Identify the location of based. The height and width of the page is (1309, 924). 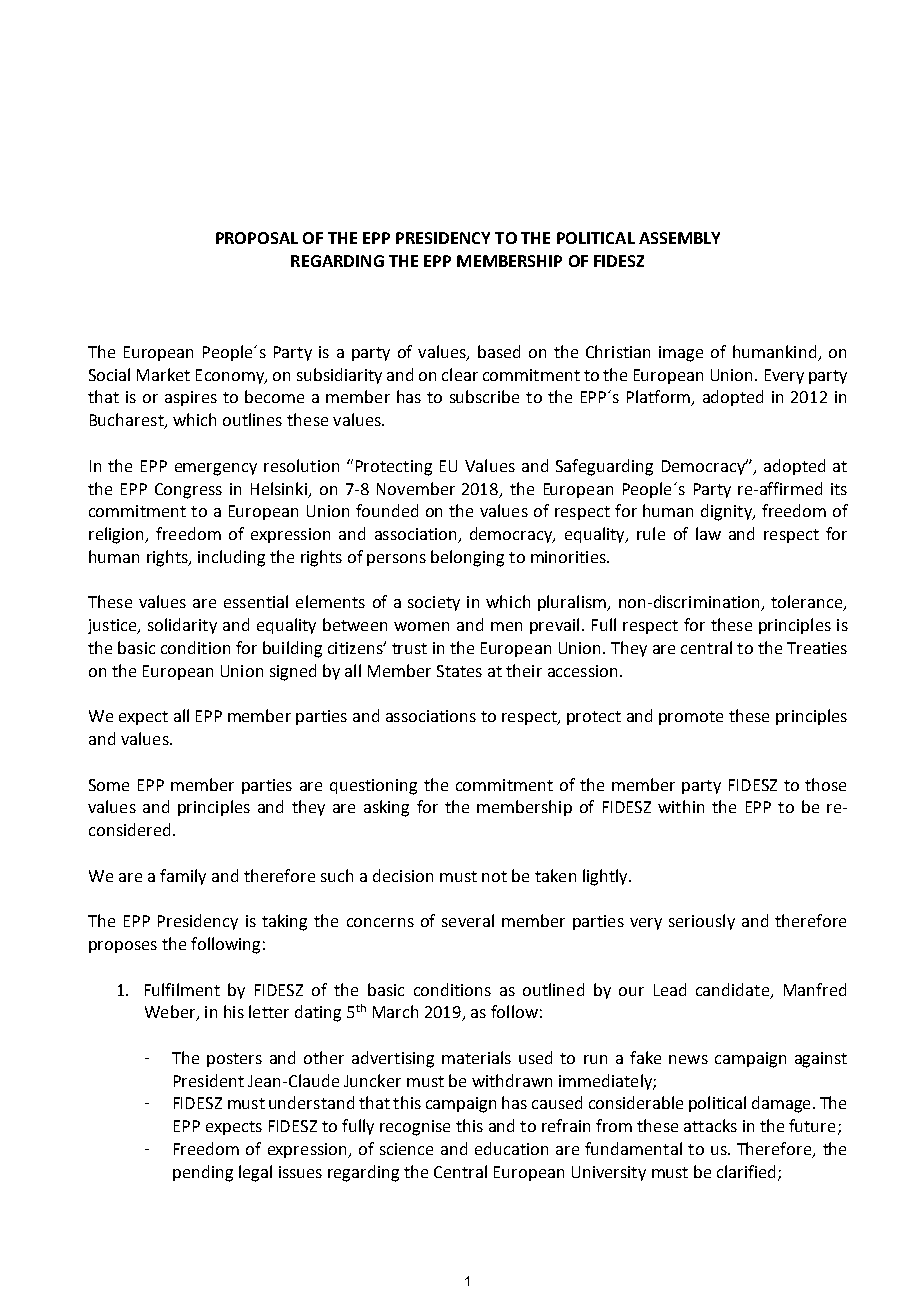
(499, 351).
